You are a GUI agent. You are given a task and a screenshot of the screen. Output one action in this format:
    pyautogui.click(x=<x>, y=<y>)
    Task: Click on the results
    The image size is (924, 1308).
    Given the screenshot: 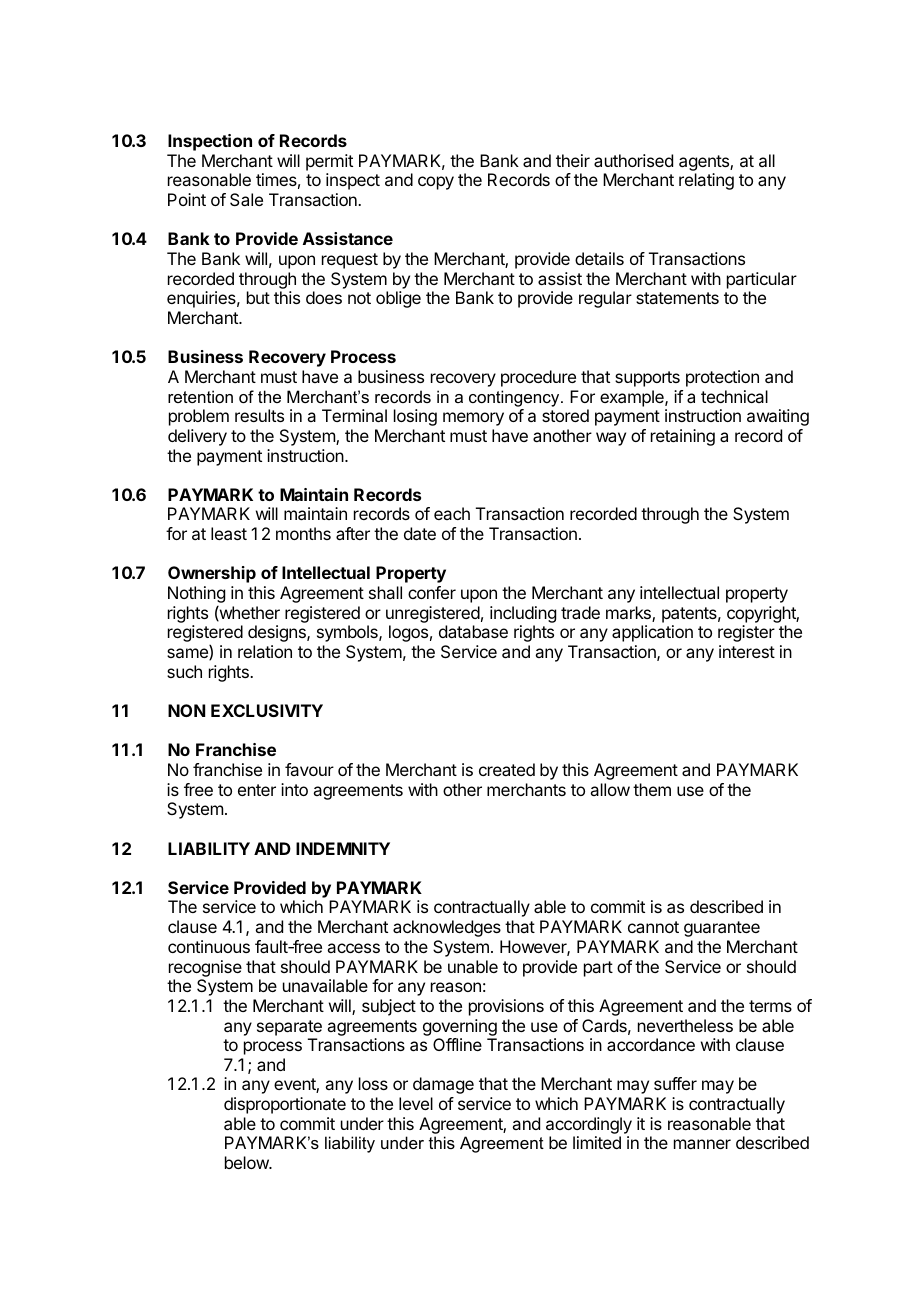 What is the action you would take?
    pyautogui.click(x=259, y=415)
